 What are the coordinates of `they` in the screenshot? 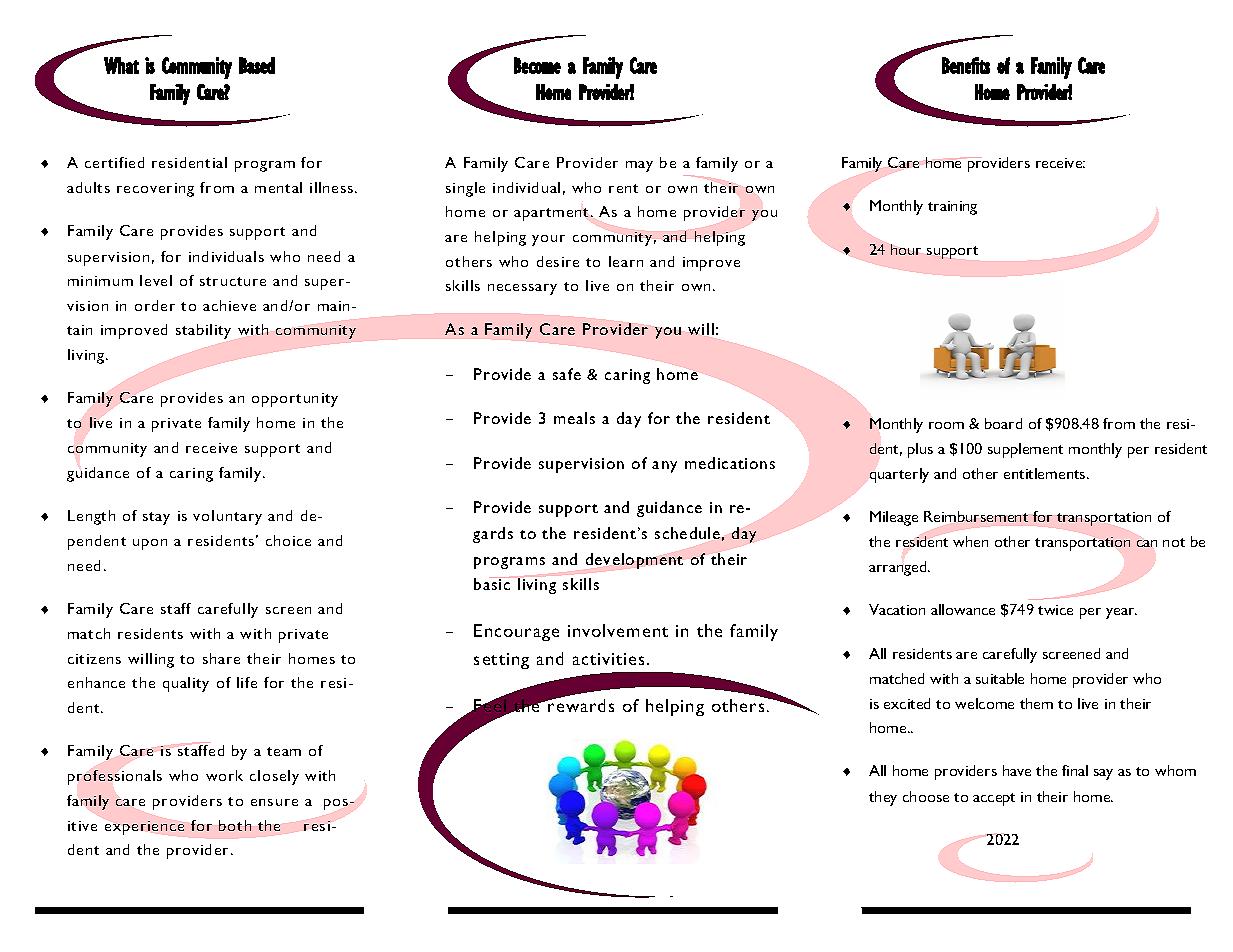 It's located at (883, 798).
